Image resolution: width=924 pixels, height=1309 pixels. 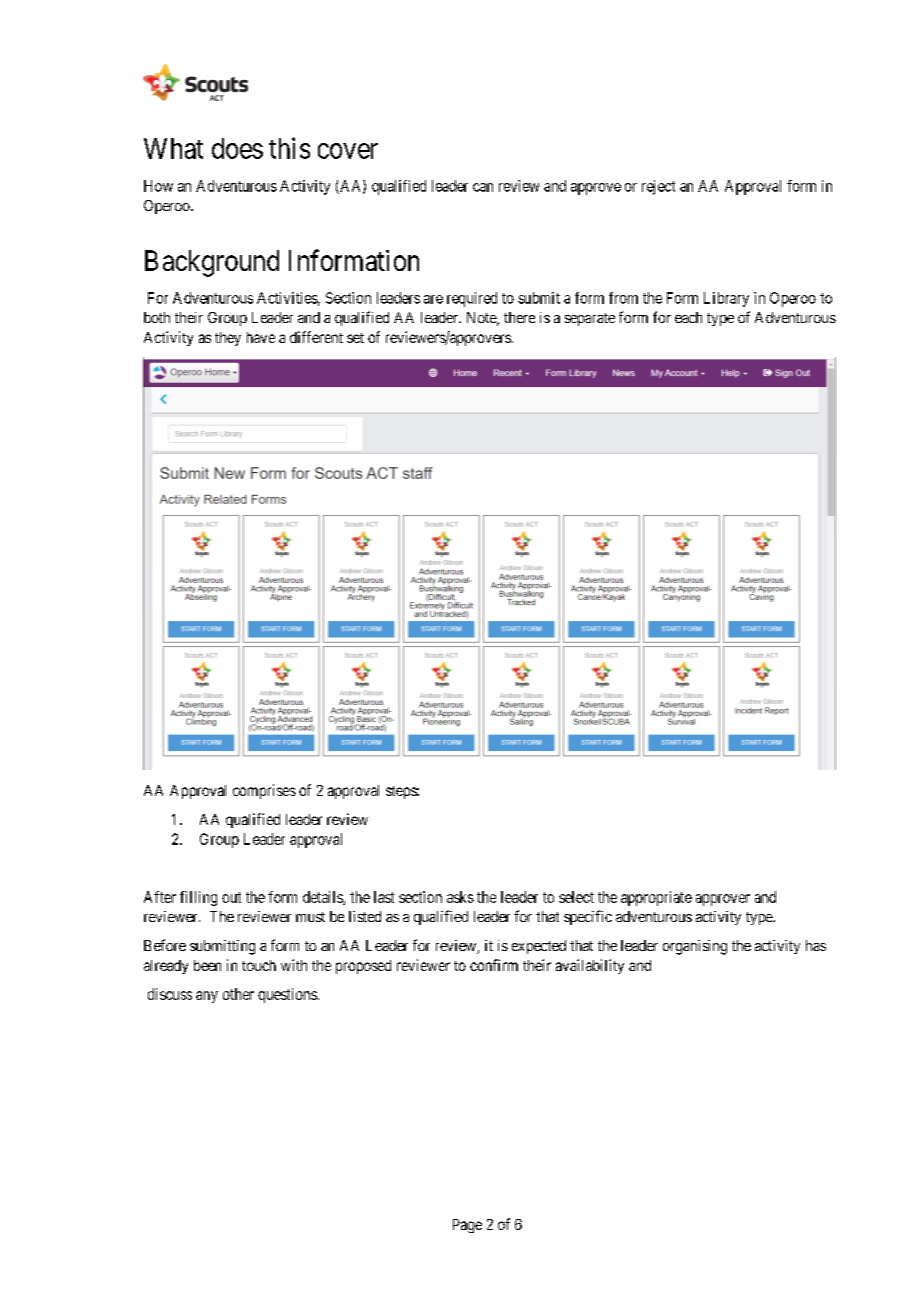 What do you see at coordinates (656, 898) in the document?
I see `appropriate` at bounding box center [656, 898].
